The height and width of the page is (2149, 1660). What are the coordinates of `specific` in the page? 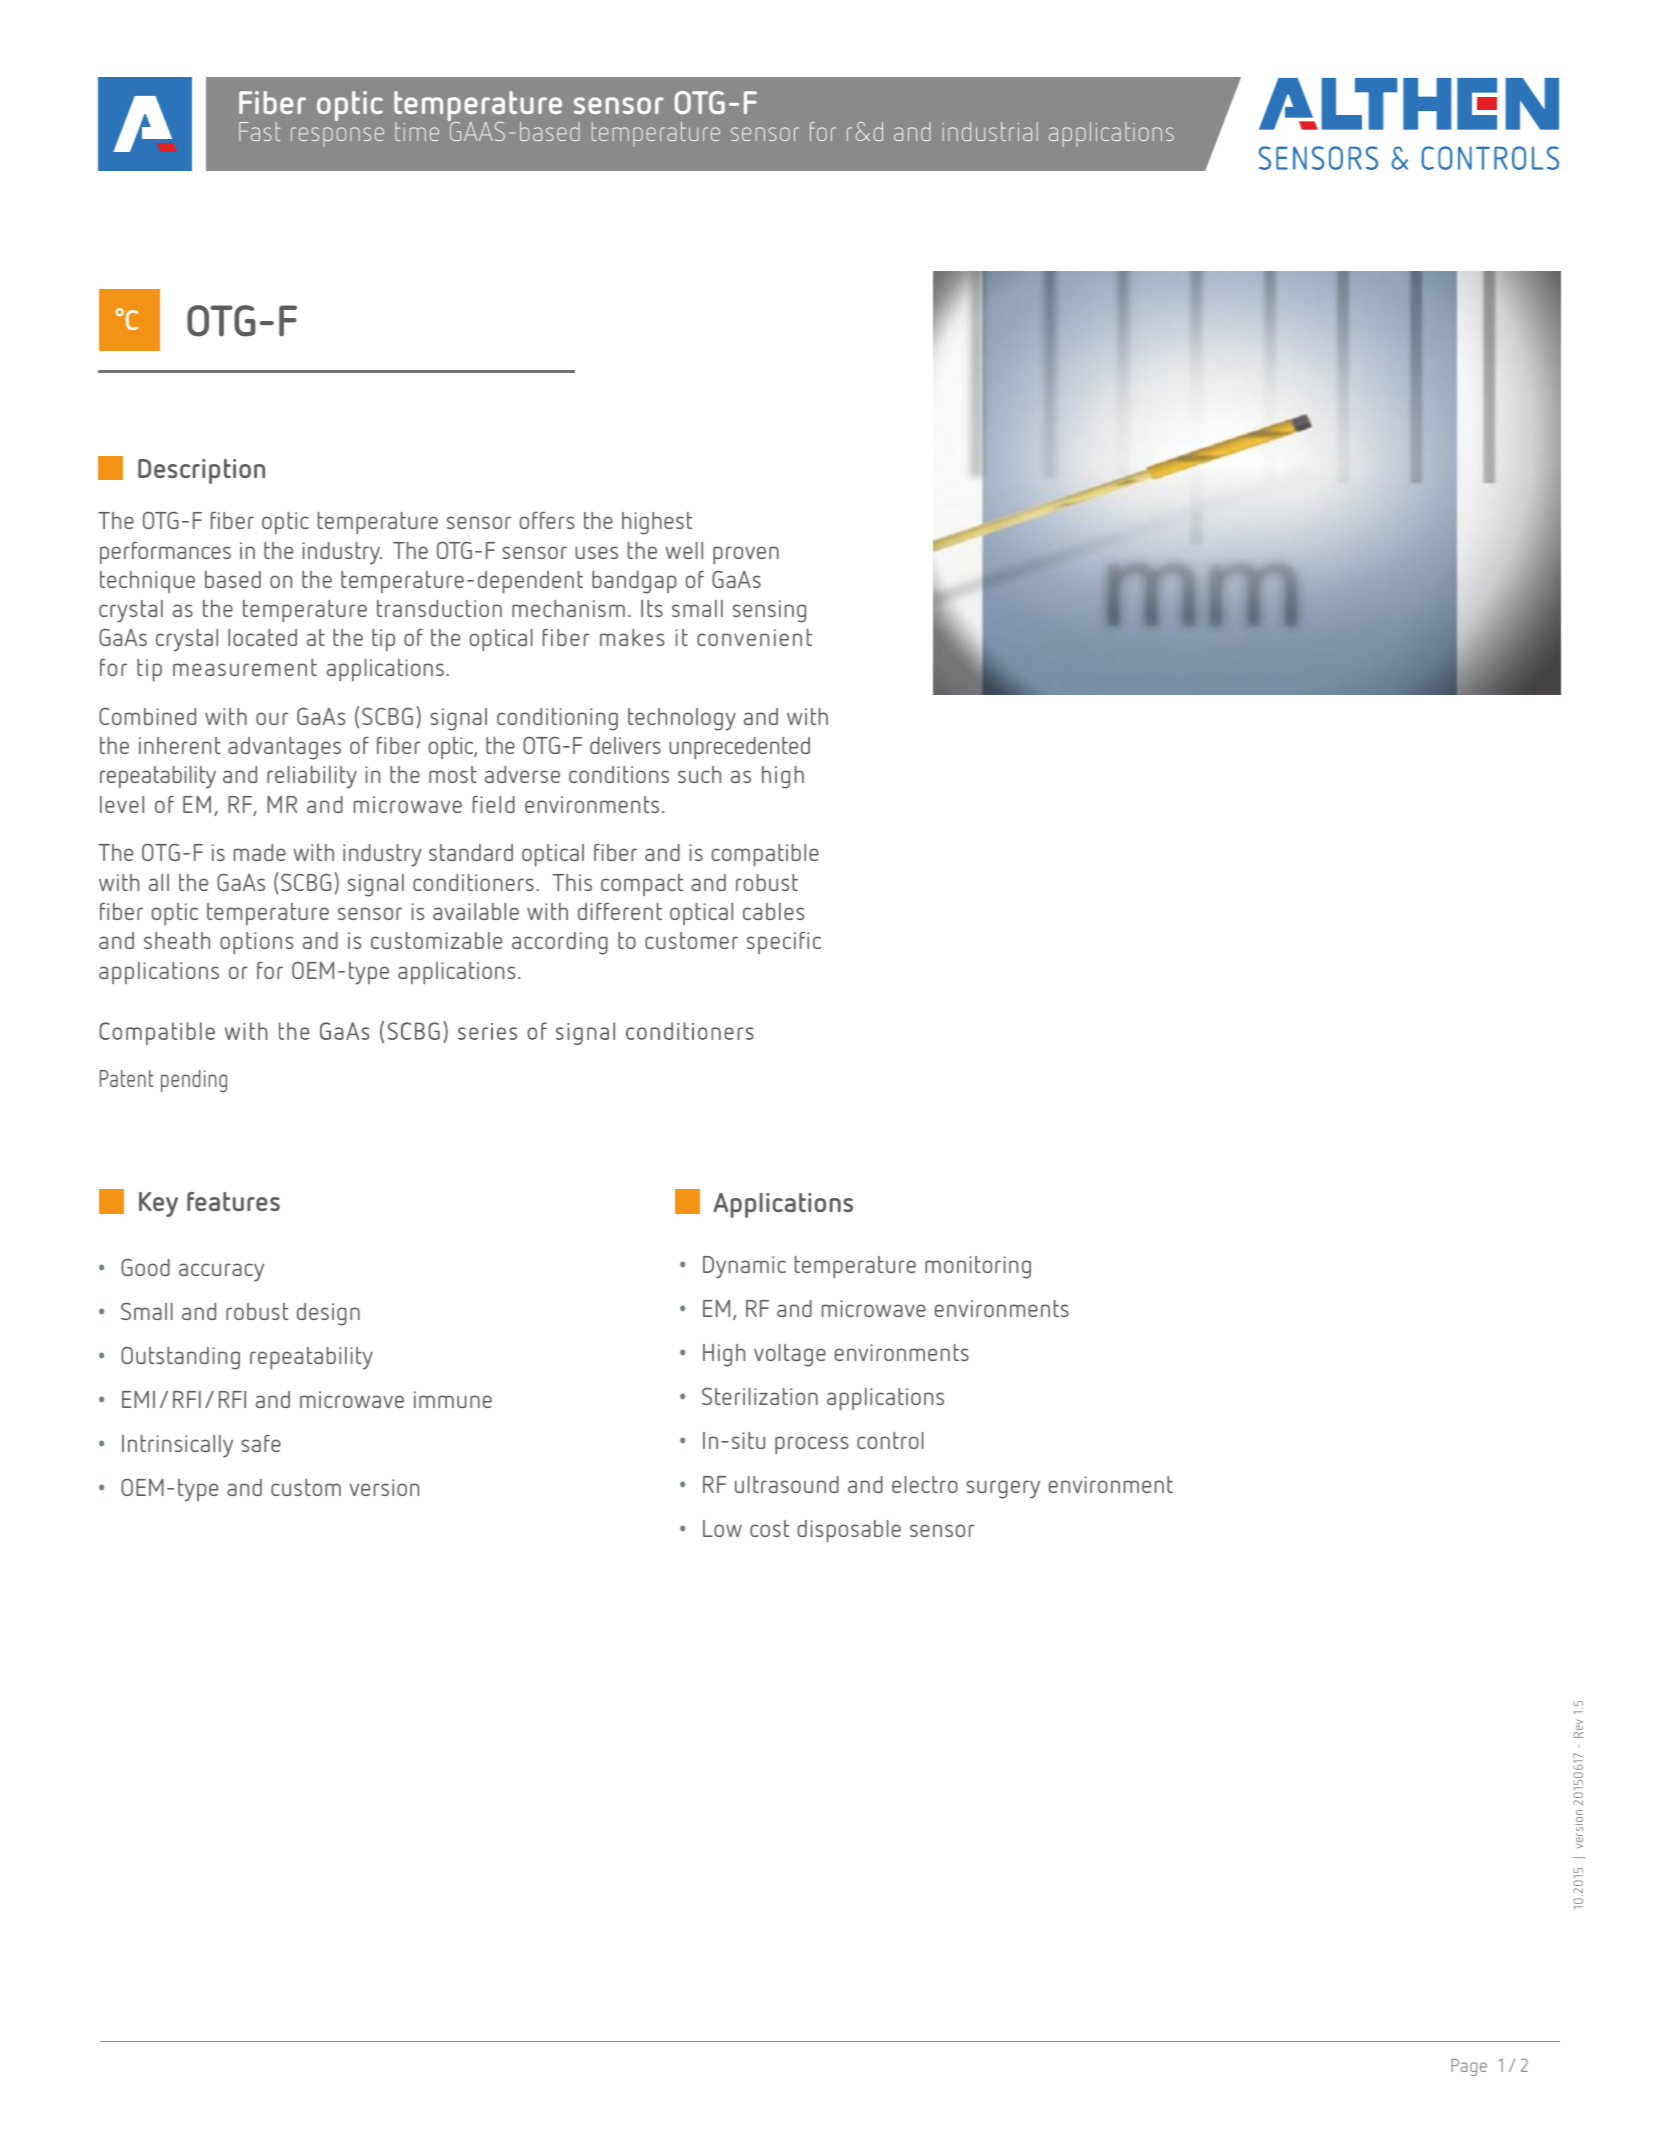 It's located at (784, 942).
